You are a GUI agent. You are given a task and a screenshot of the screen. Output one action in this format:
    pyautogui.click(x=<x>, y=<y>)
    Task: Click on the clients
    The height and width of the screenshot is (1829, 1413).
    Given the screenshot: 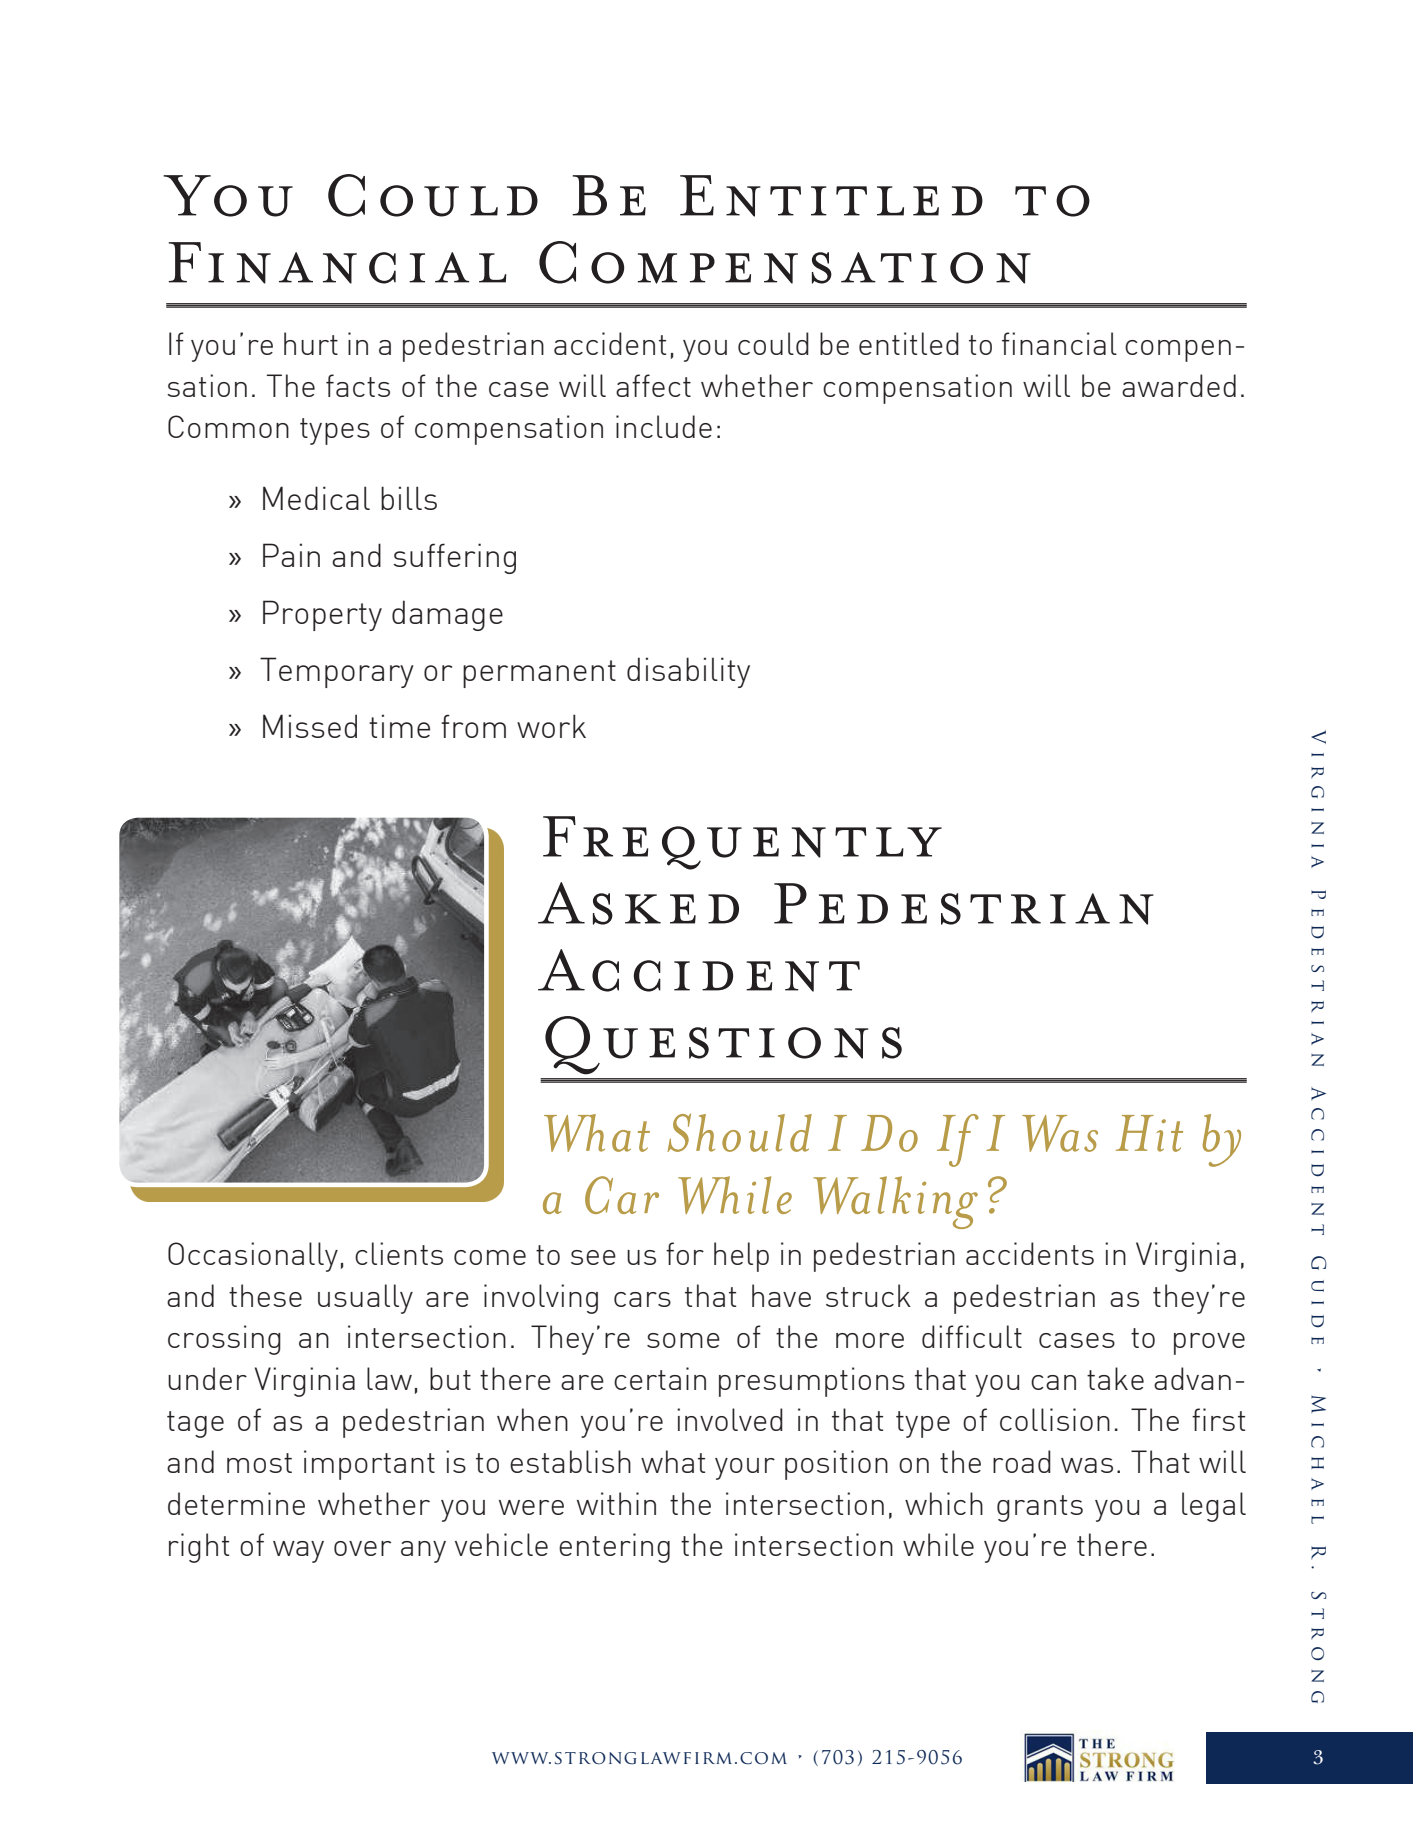 What is the action you would take?
    pyautogui.click(x=399, y=1253)
